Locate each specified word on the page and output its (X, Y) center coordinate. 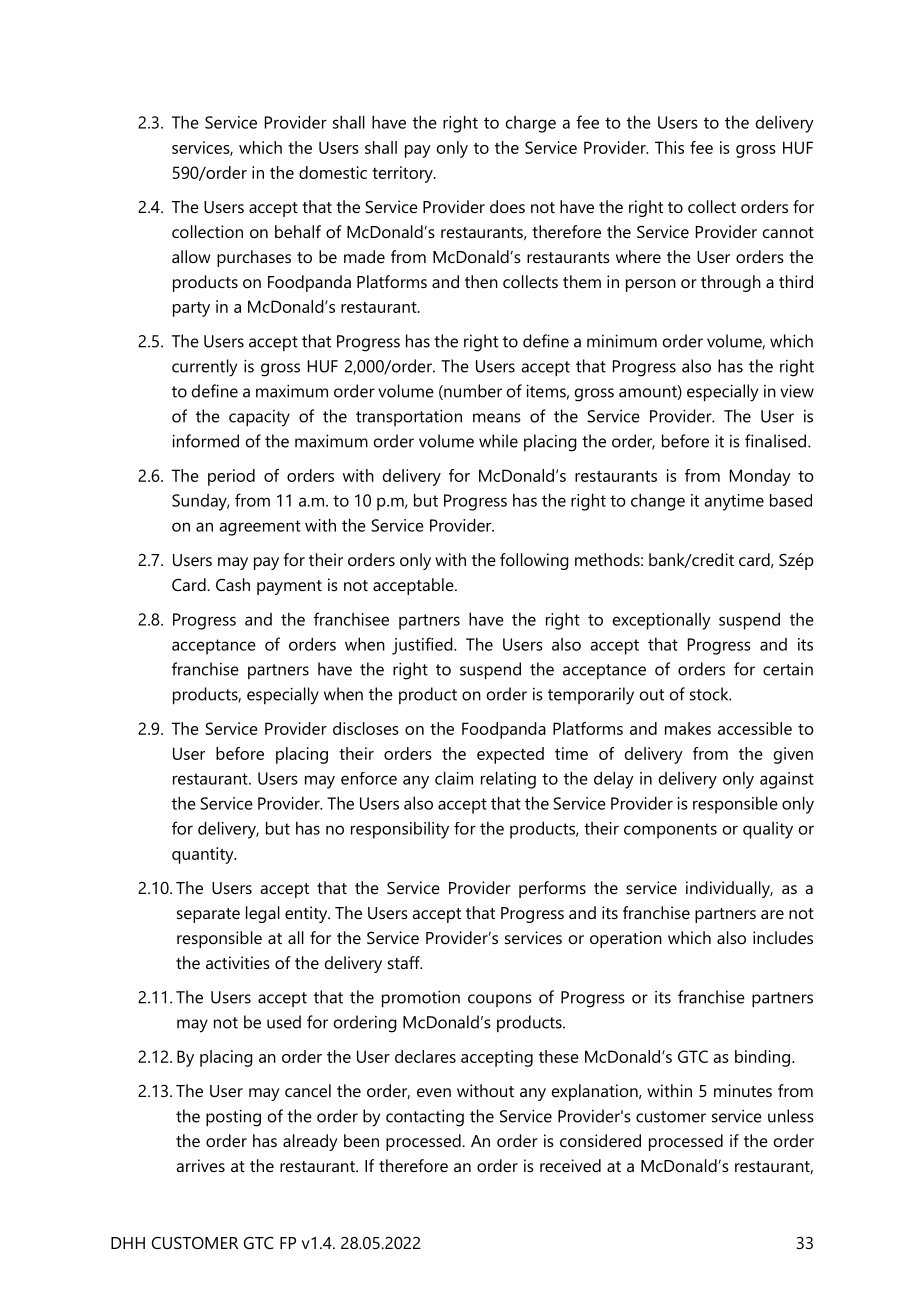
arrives (200, 1165)
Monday (760, 477)
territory (403, 174)
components (670, 831)
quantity (204, 855)
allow (191, 256)
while (498, 441)
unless (791, 1116)
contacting (425, 1118)
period (231, 477)
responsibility (400, 830)
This (669, 147)
